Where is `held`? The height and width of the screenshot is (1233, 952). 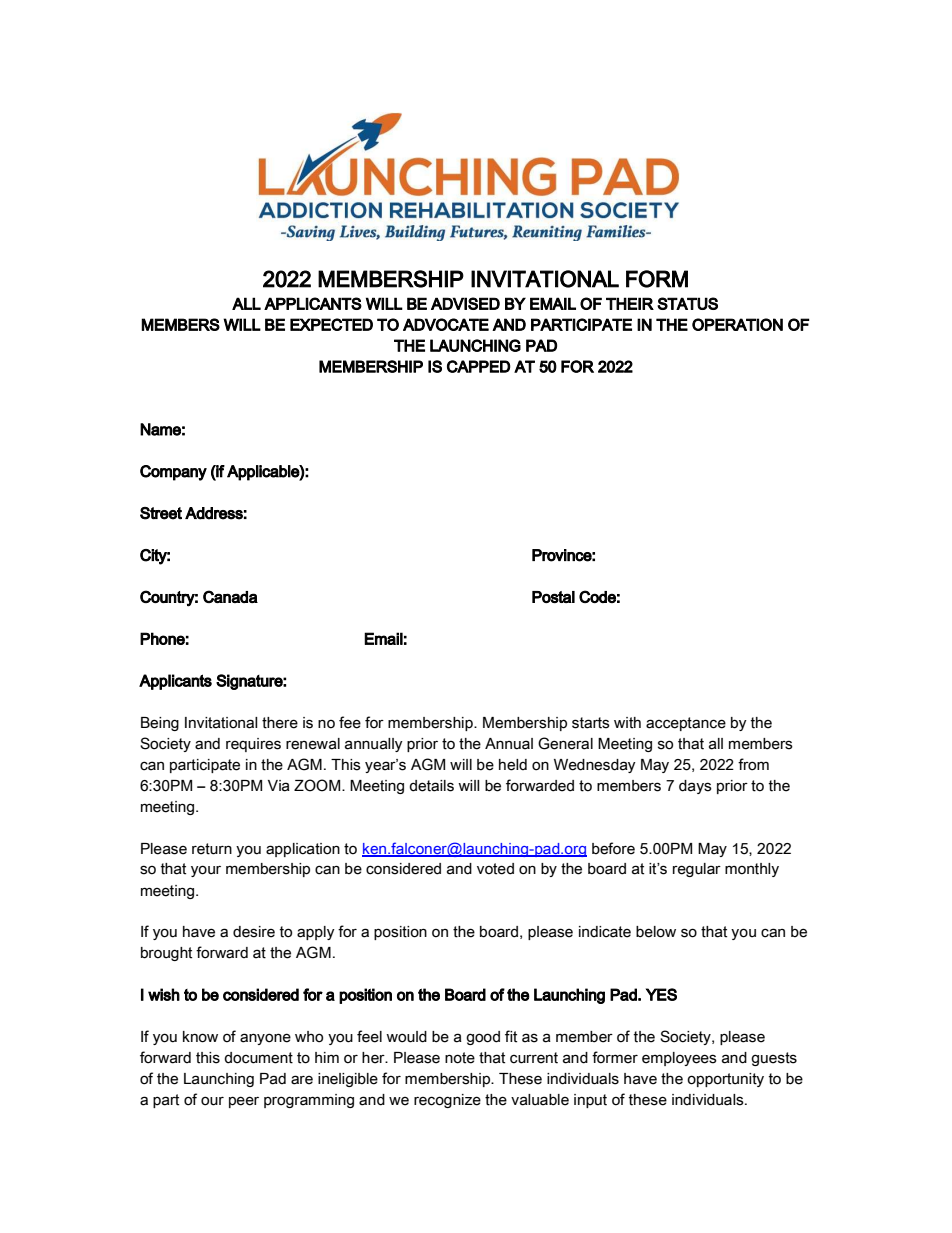 held is located at coordinates (513, 765).
